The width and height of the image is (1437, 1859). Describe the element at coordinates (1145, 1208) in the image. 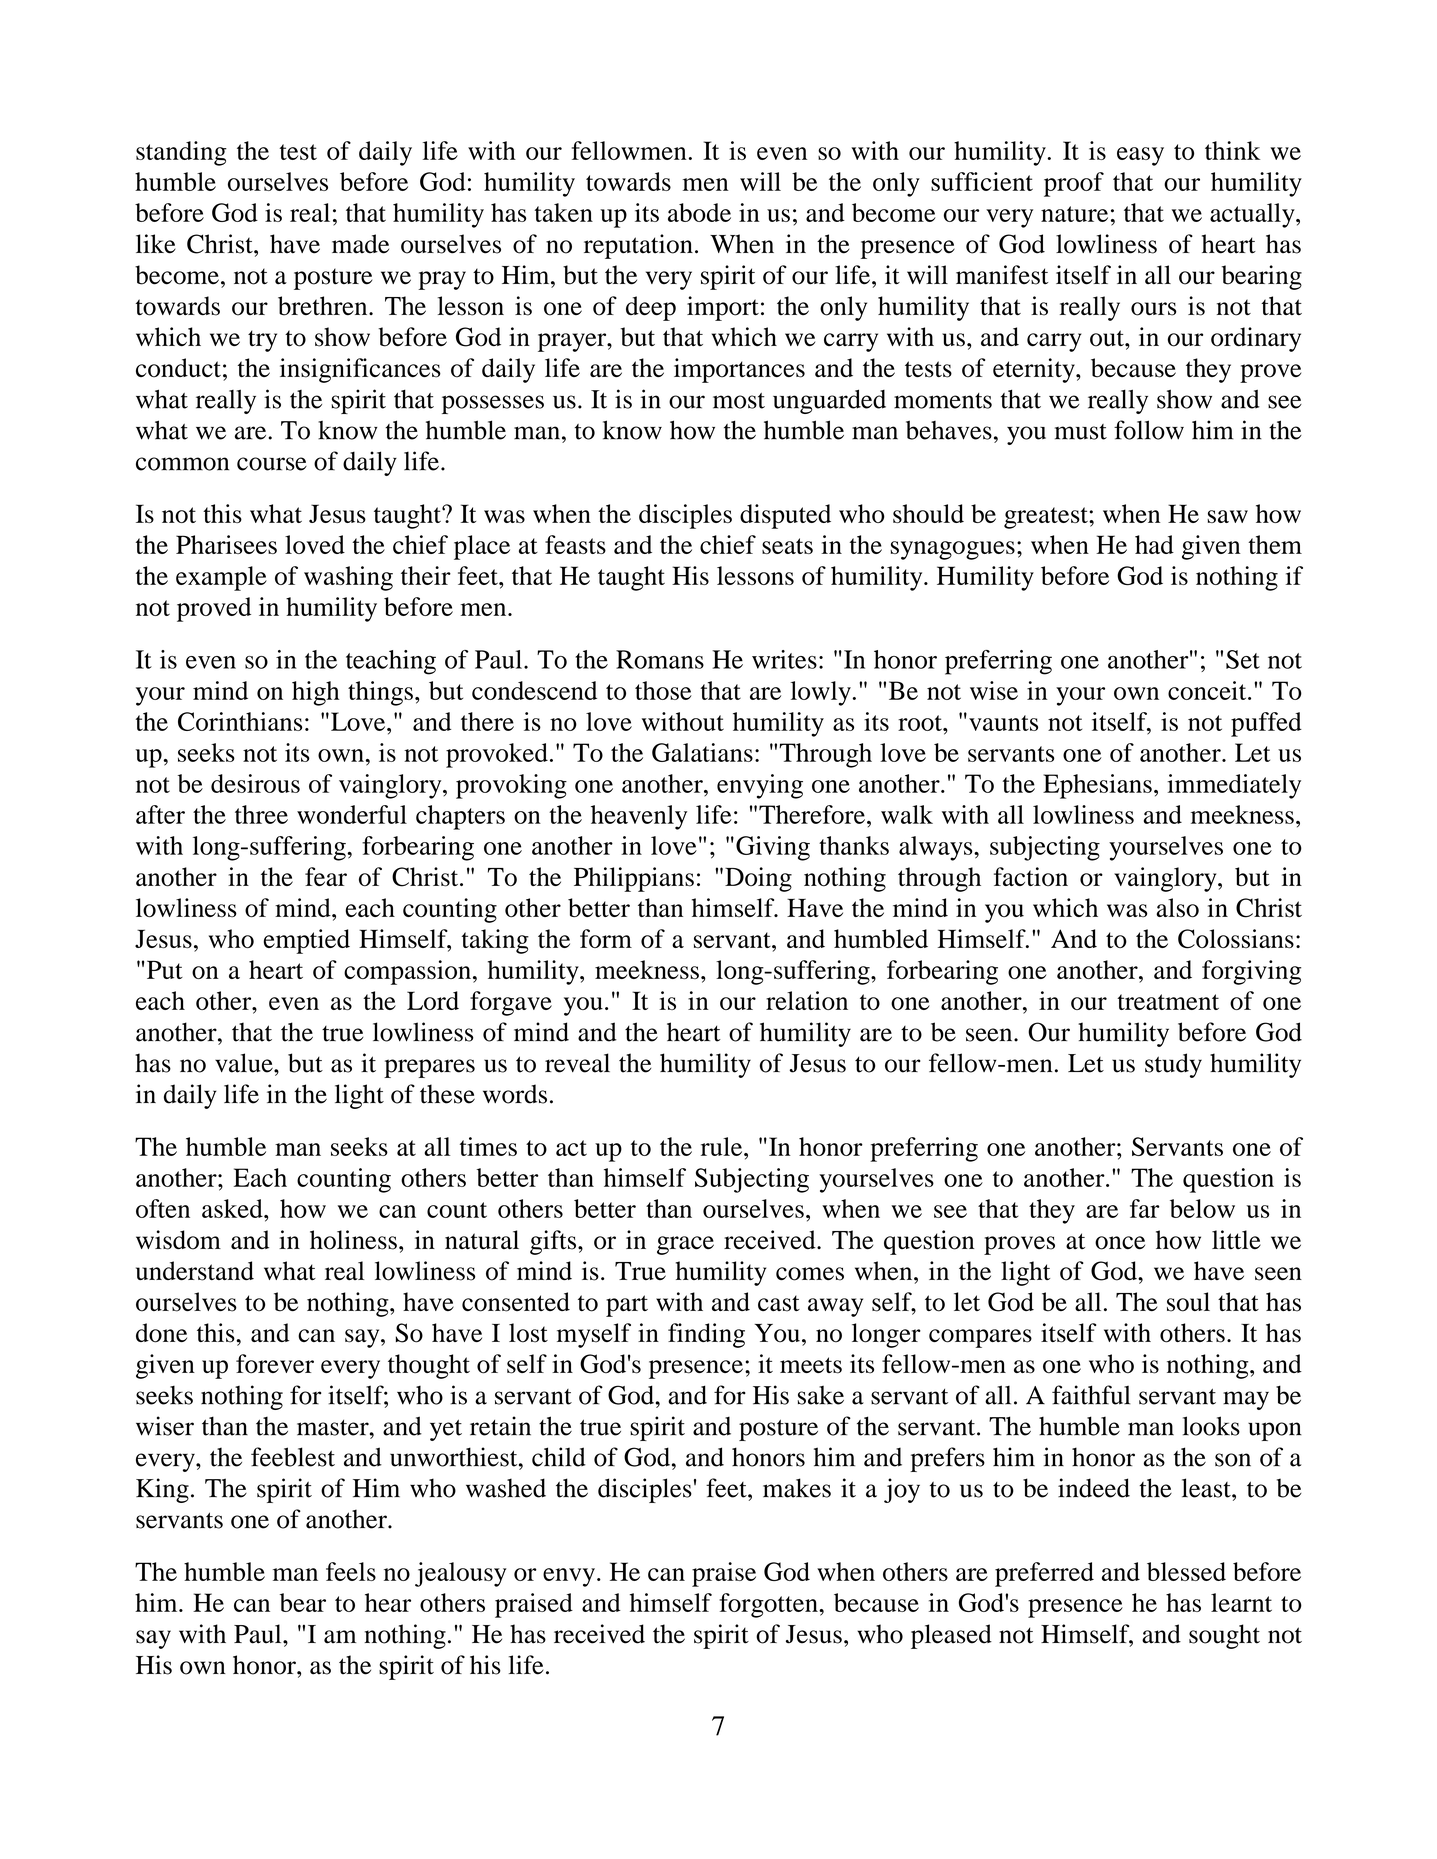

I see `far` at that location.
